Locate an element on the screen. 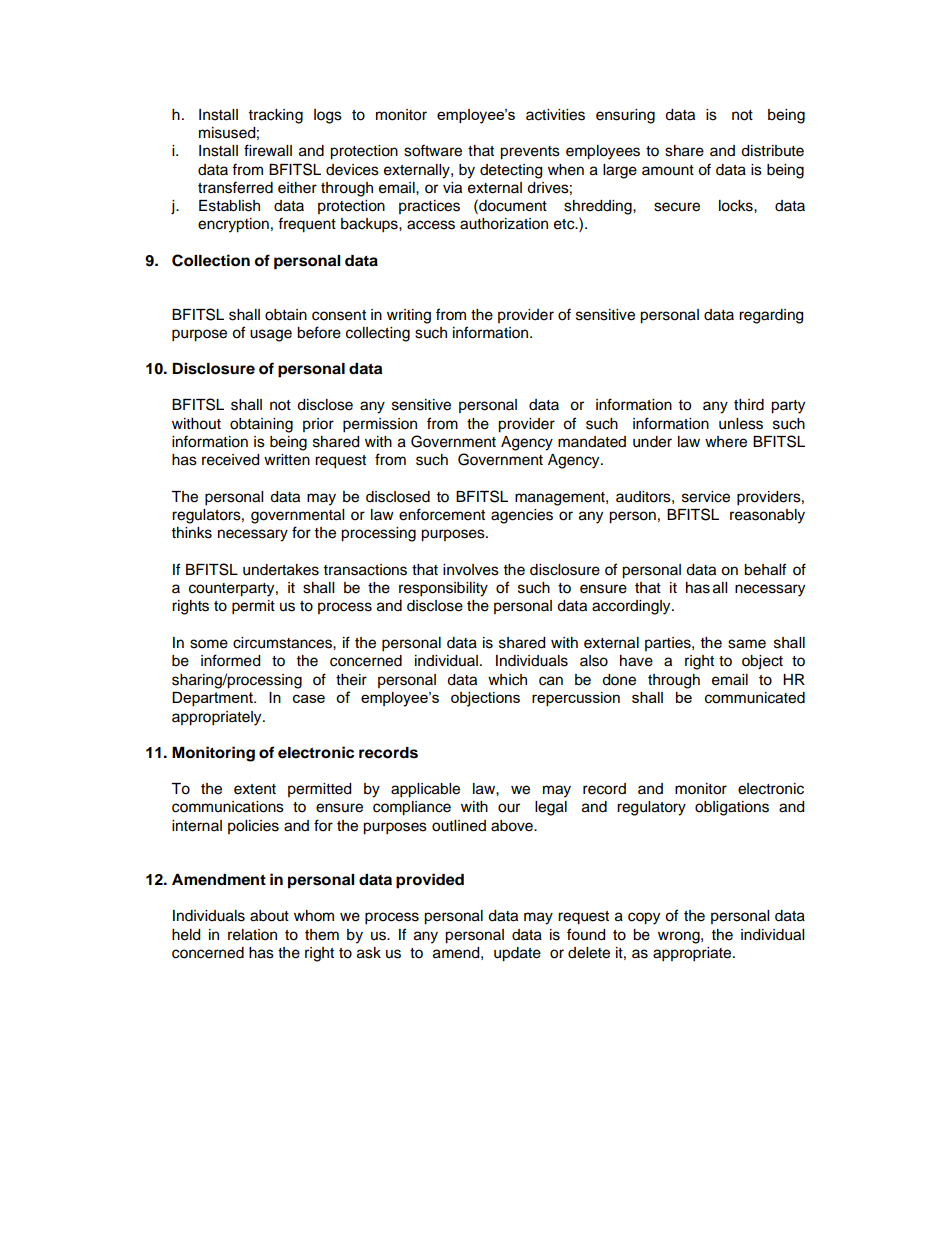  firewall is located at coordinates (268, 150).
